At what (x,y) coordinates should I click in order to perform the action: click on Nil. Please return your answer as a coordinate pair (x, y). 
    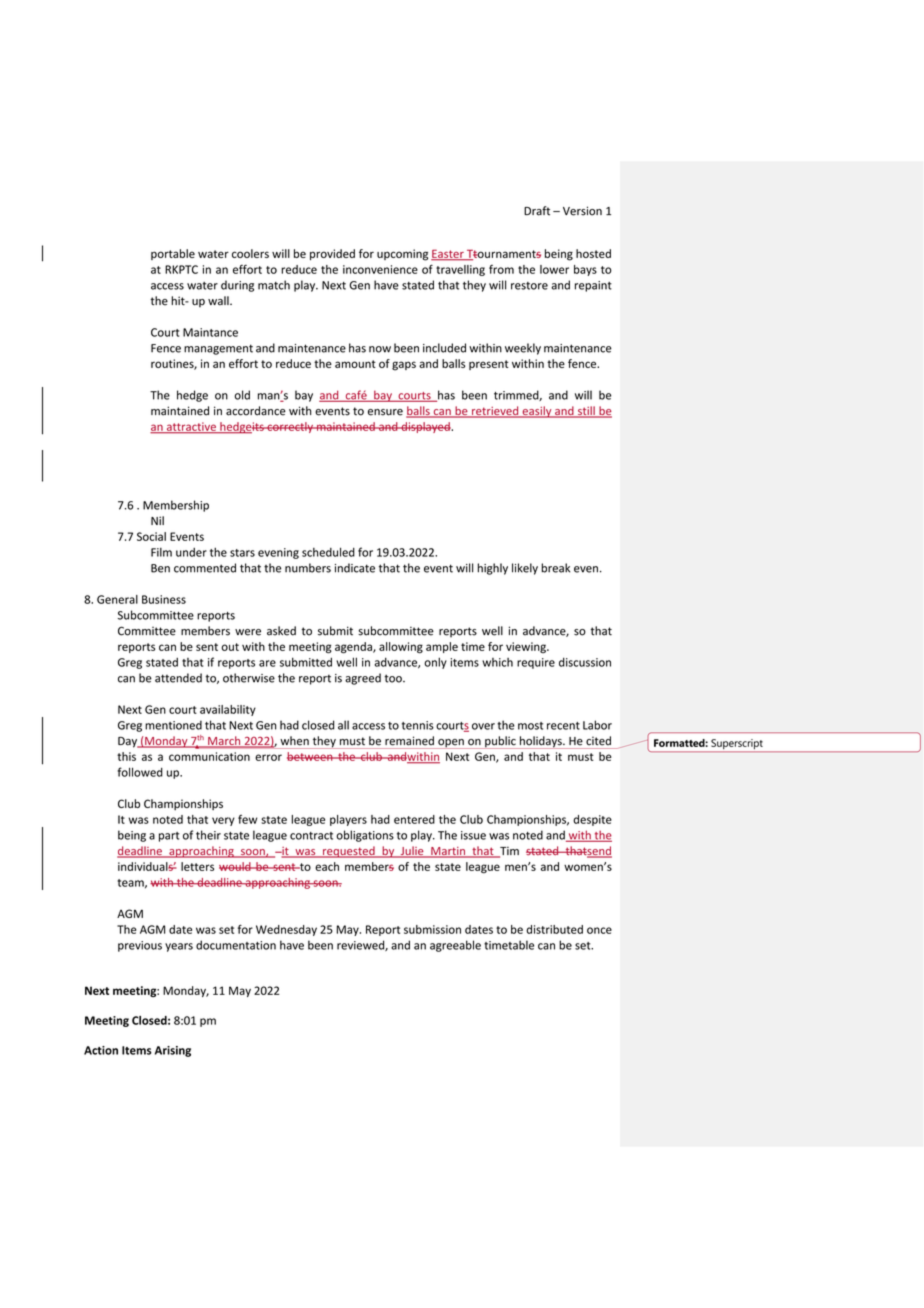
    Looking at the image, I should click on (157, 520).
